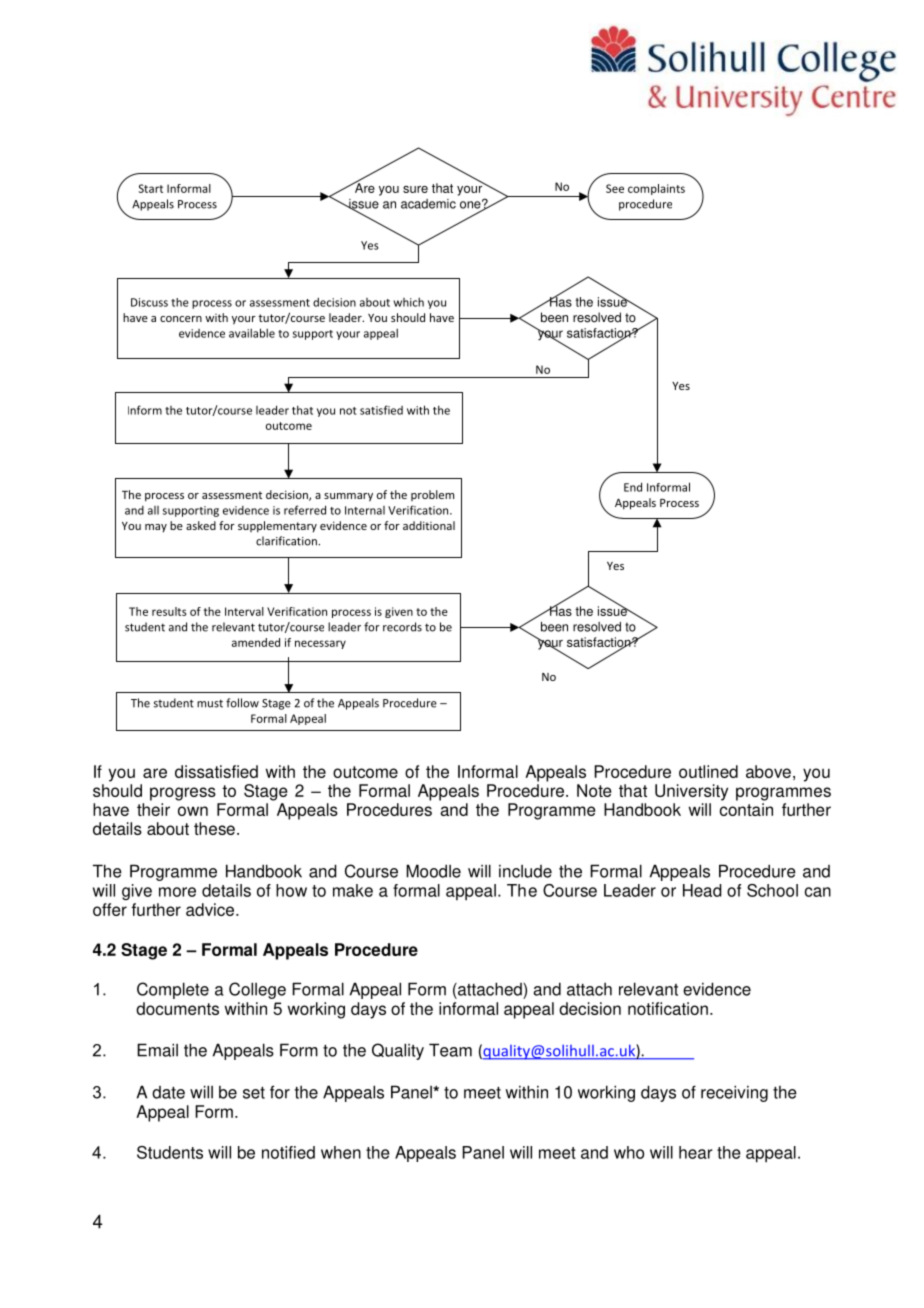  Describe the element at coordinates (429, 525) in the screenshot. I see `additional` at that location.
